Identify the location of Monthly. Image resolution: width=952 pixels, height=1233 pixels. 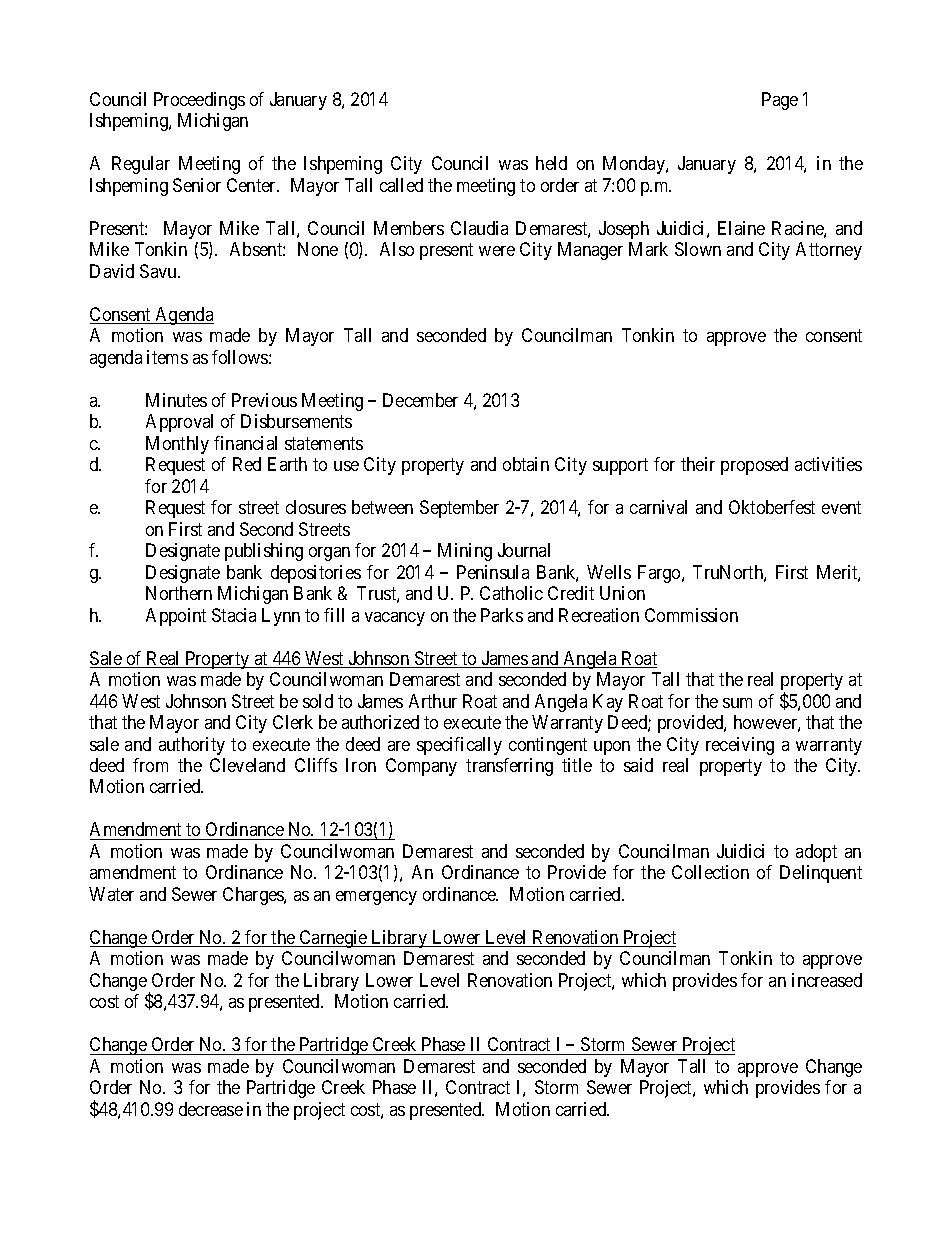
(177, 445).
